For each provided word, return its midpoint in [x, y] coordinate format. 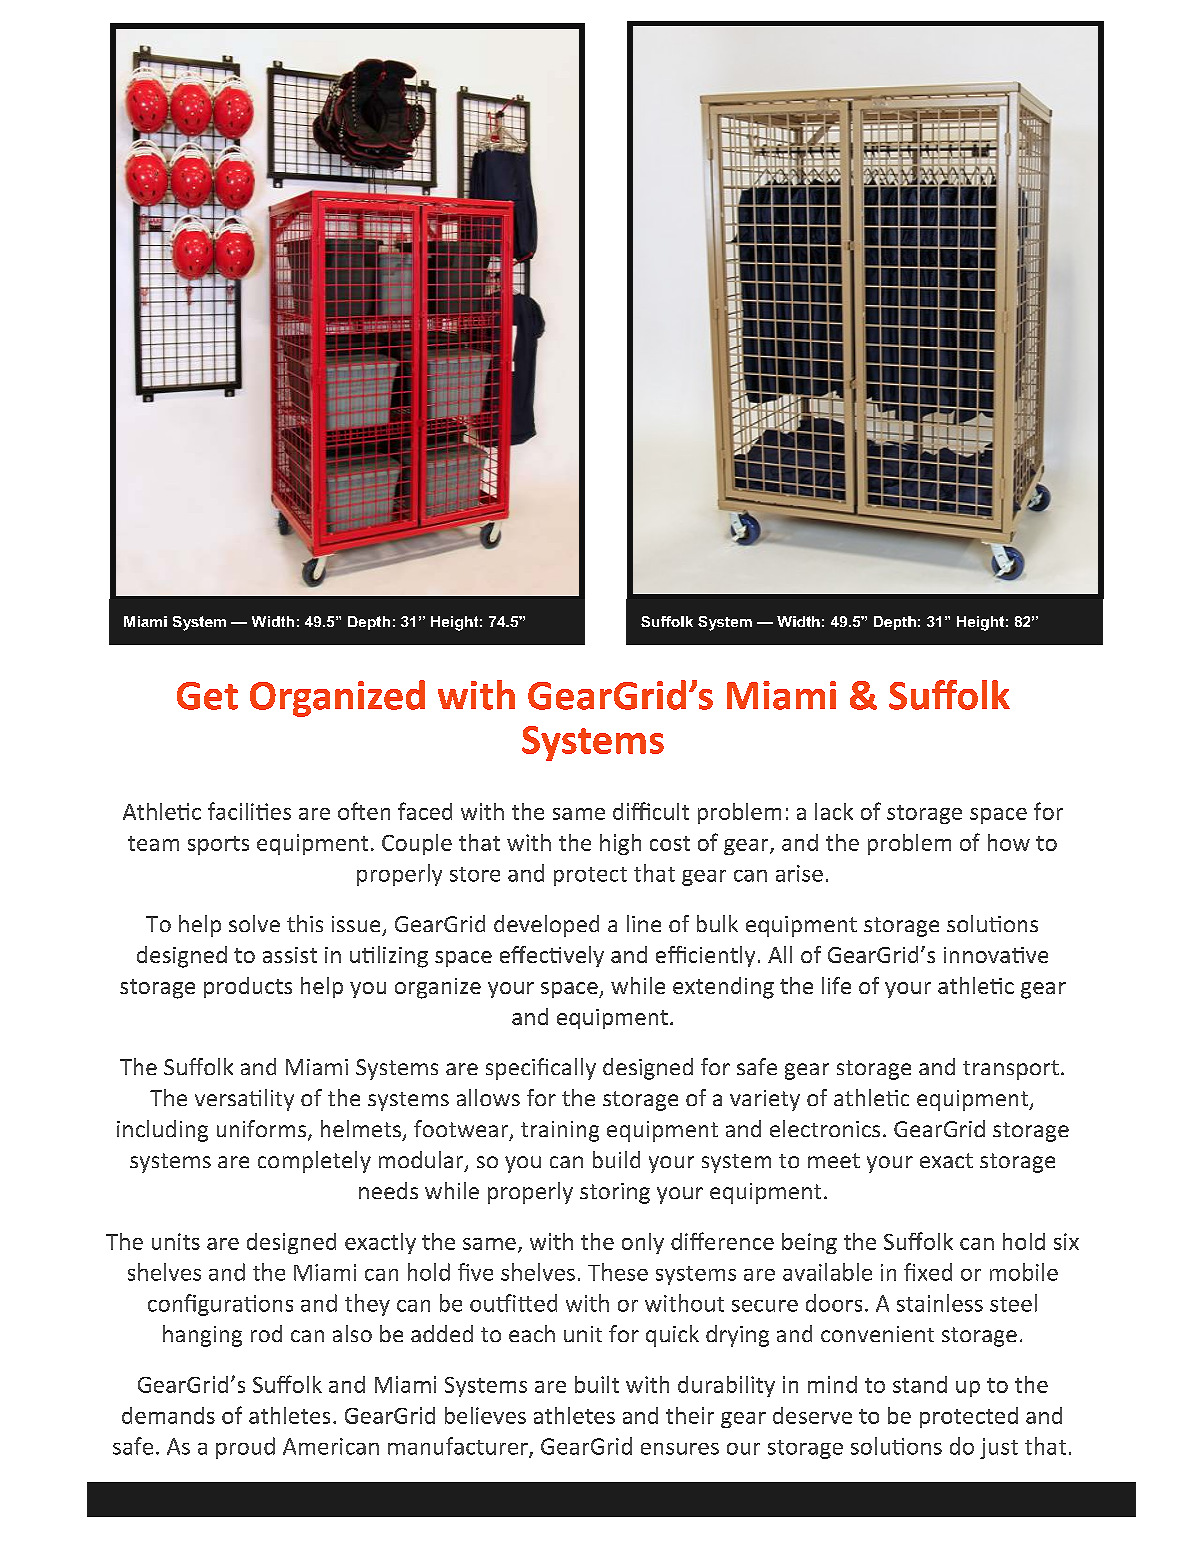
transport [1011, 1070]
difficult [651, 811]
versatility [244, 1100]
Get [207, 696]
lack [834, 811]
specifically [541, 1069]
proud [245, 1448]
